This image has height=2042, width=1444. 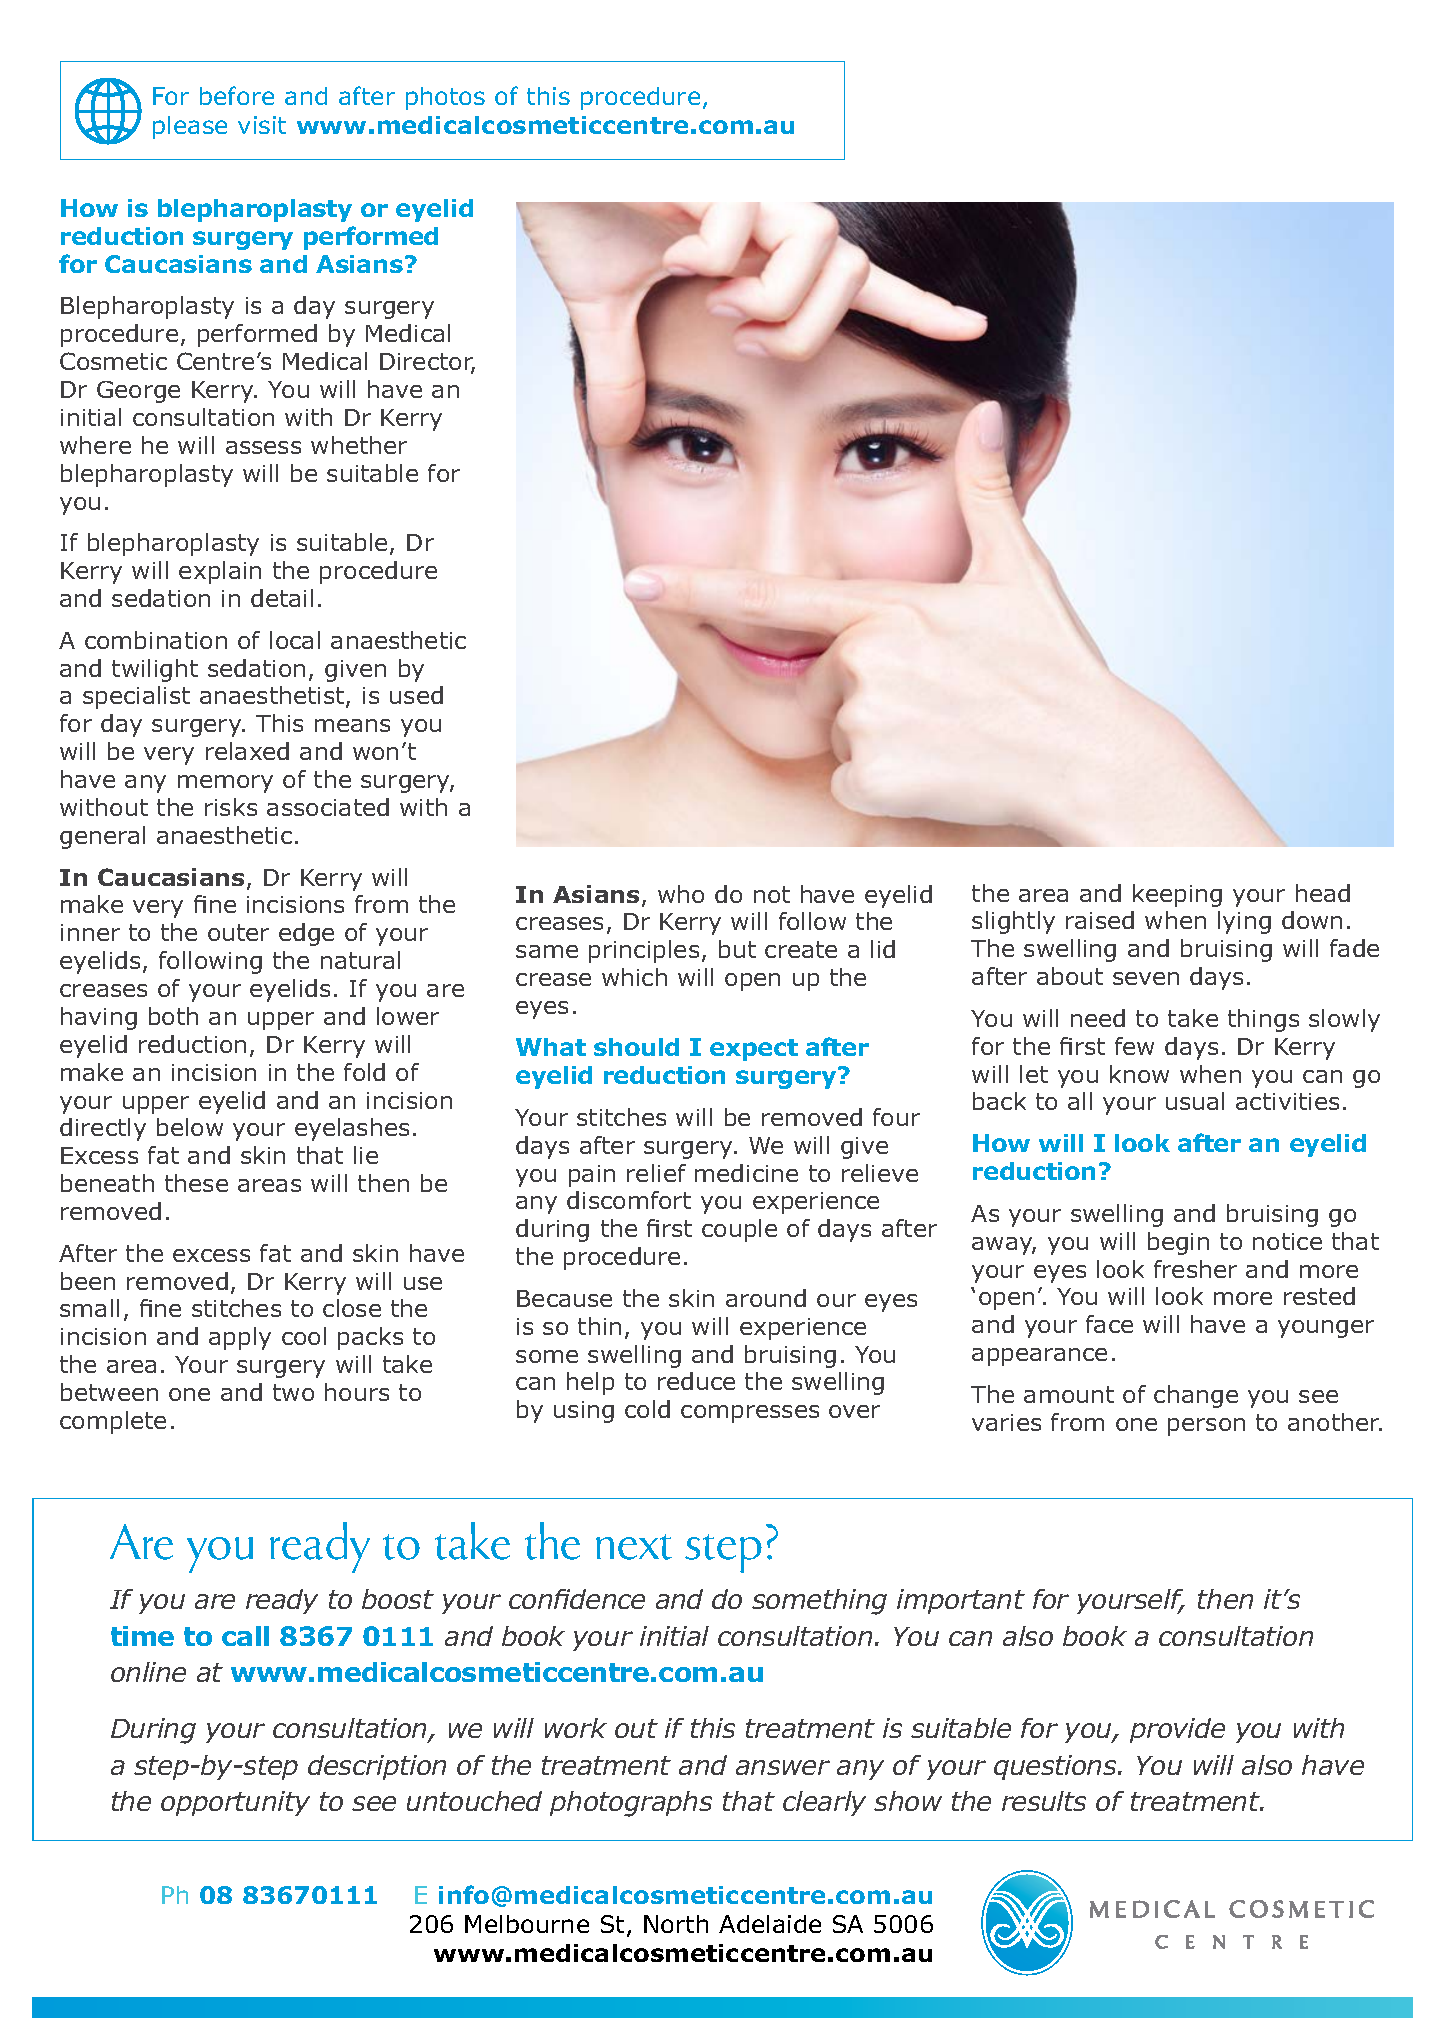 What do you see at coordinates (262, 125) in the image?
I see `visit` at bounding box center [262, 125].
